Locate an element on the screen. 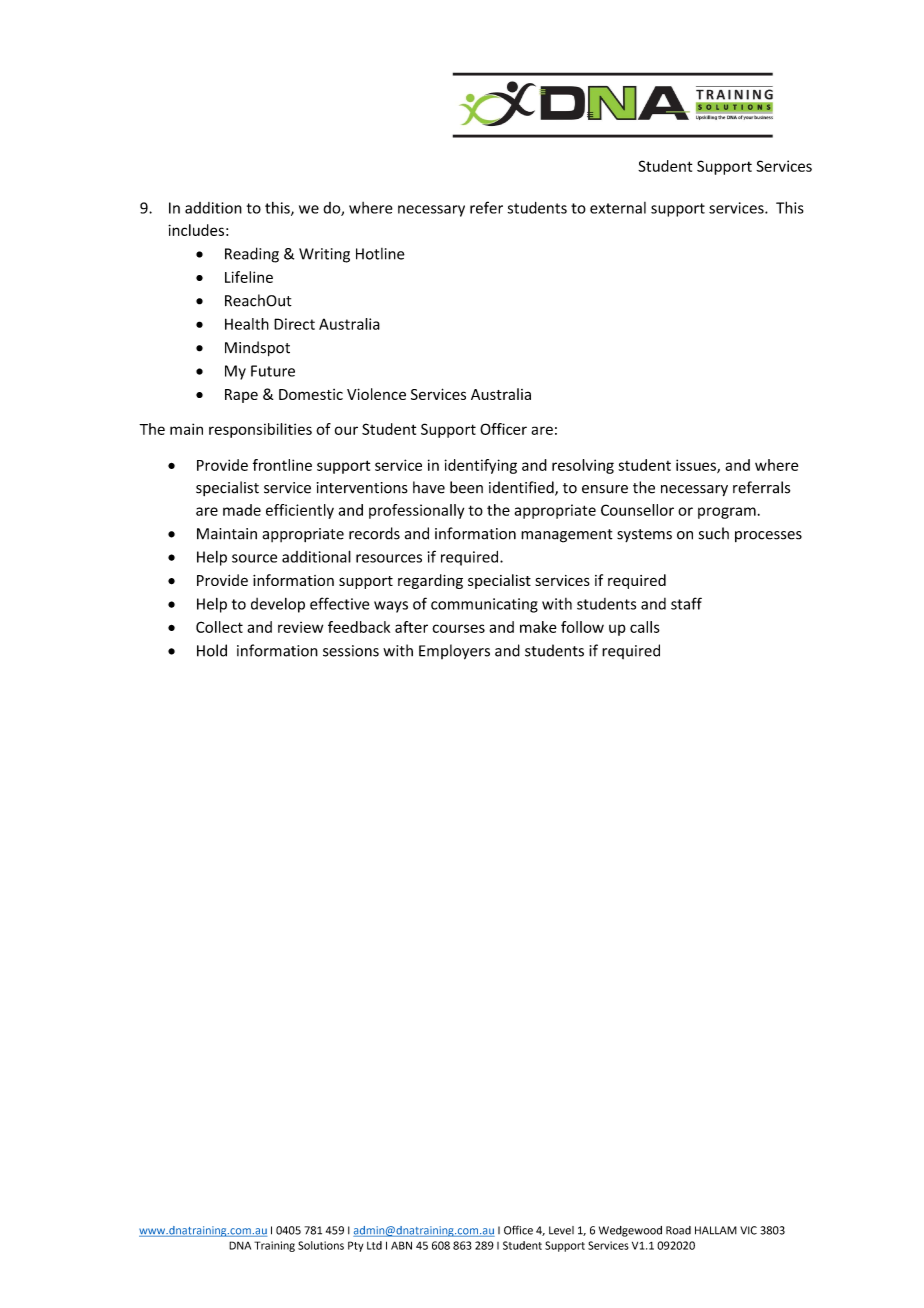 This screenshot has height=1308, width=924. Level is located at coordinates (561, 1230).
